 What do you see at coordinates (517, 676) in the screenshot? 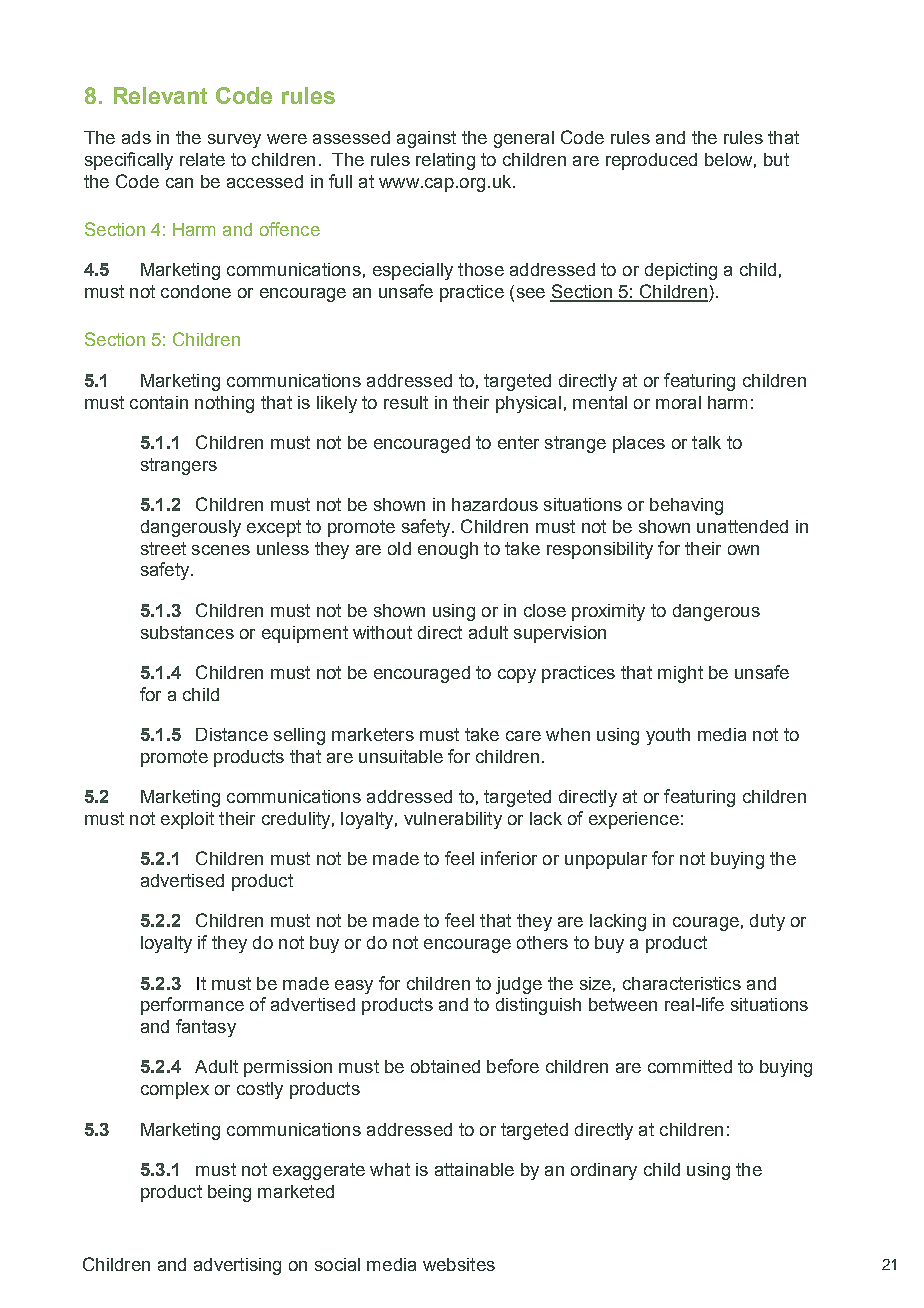
I see `copy` at bounding box center [517, 676].
